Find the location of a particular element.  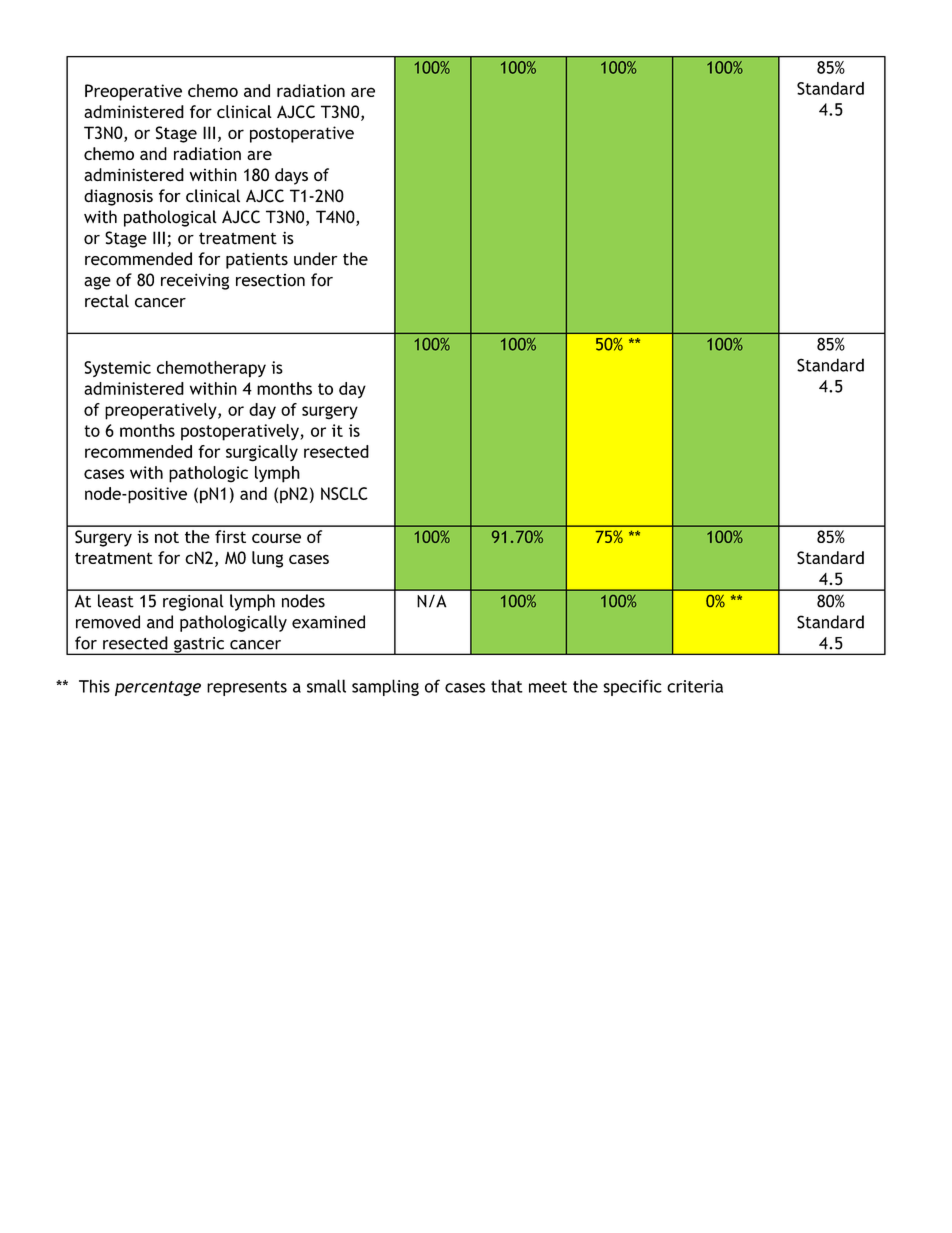

days is located at coordinates (291, 176).
